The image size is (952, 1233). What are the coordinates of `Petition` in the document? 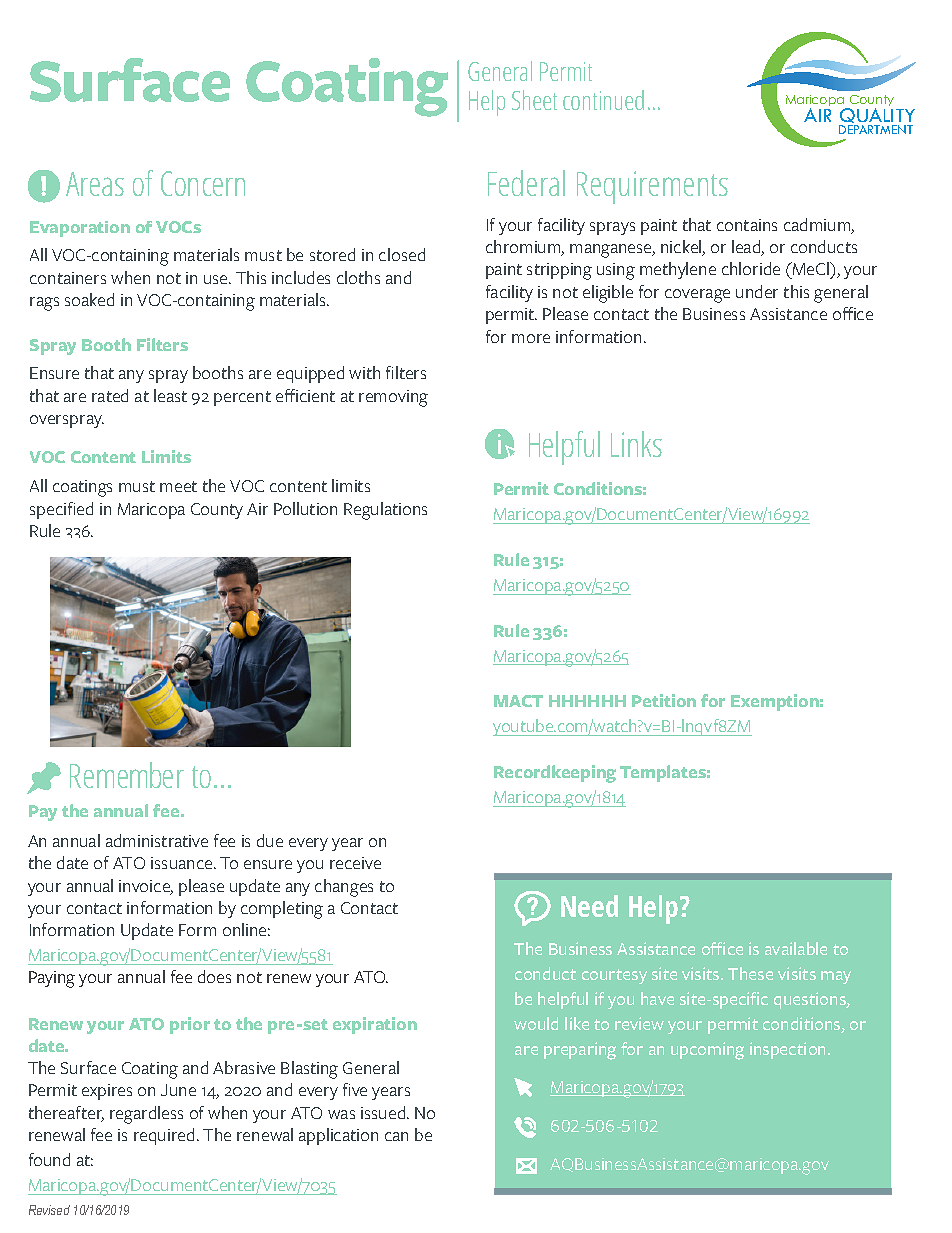 It's located at (664, 700).
